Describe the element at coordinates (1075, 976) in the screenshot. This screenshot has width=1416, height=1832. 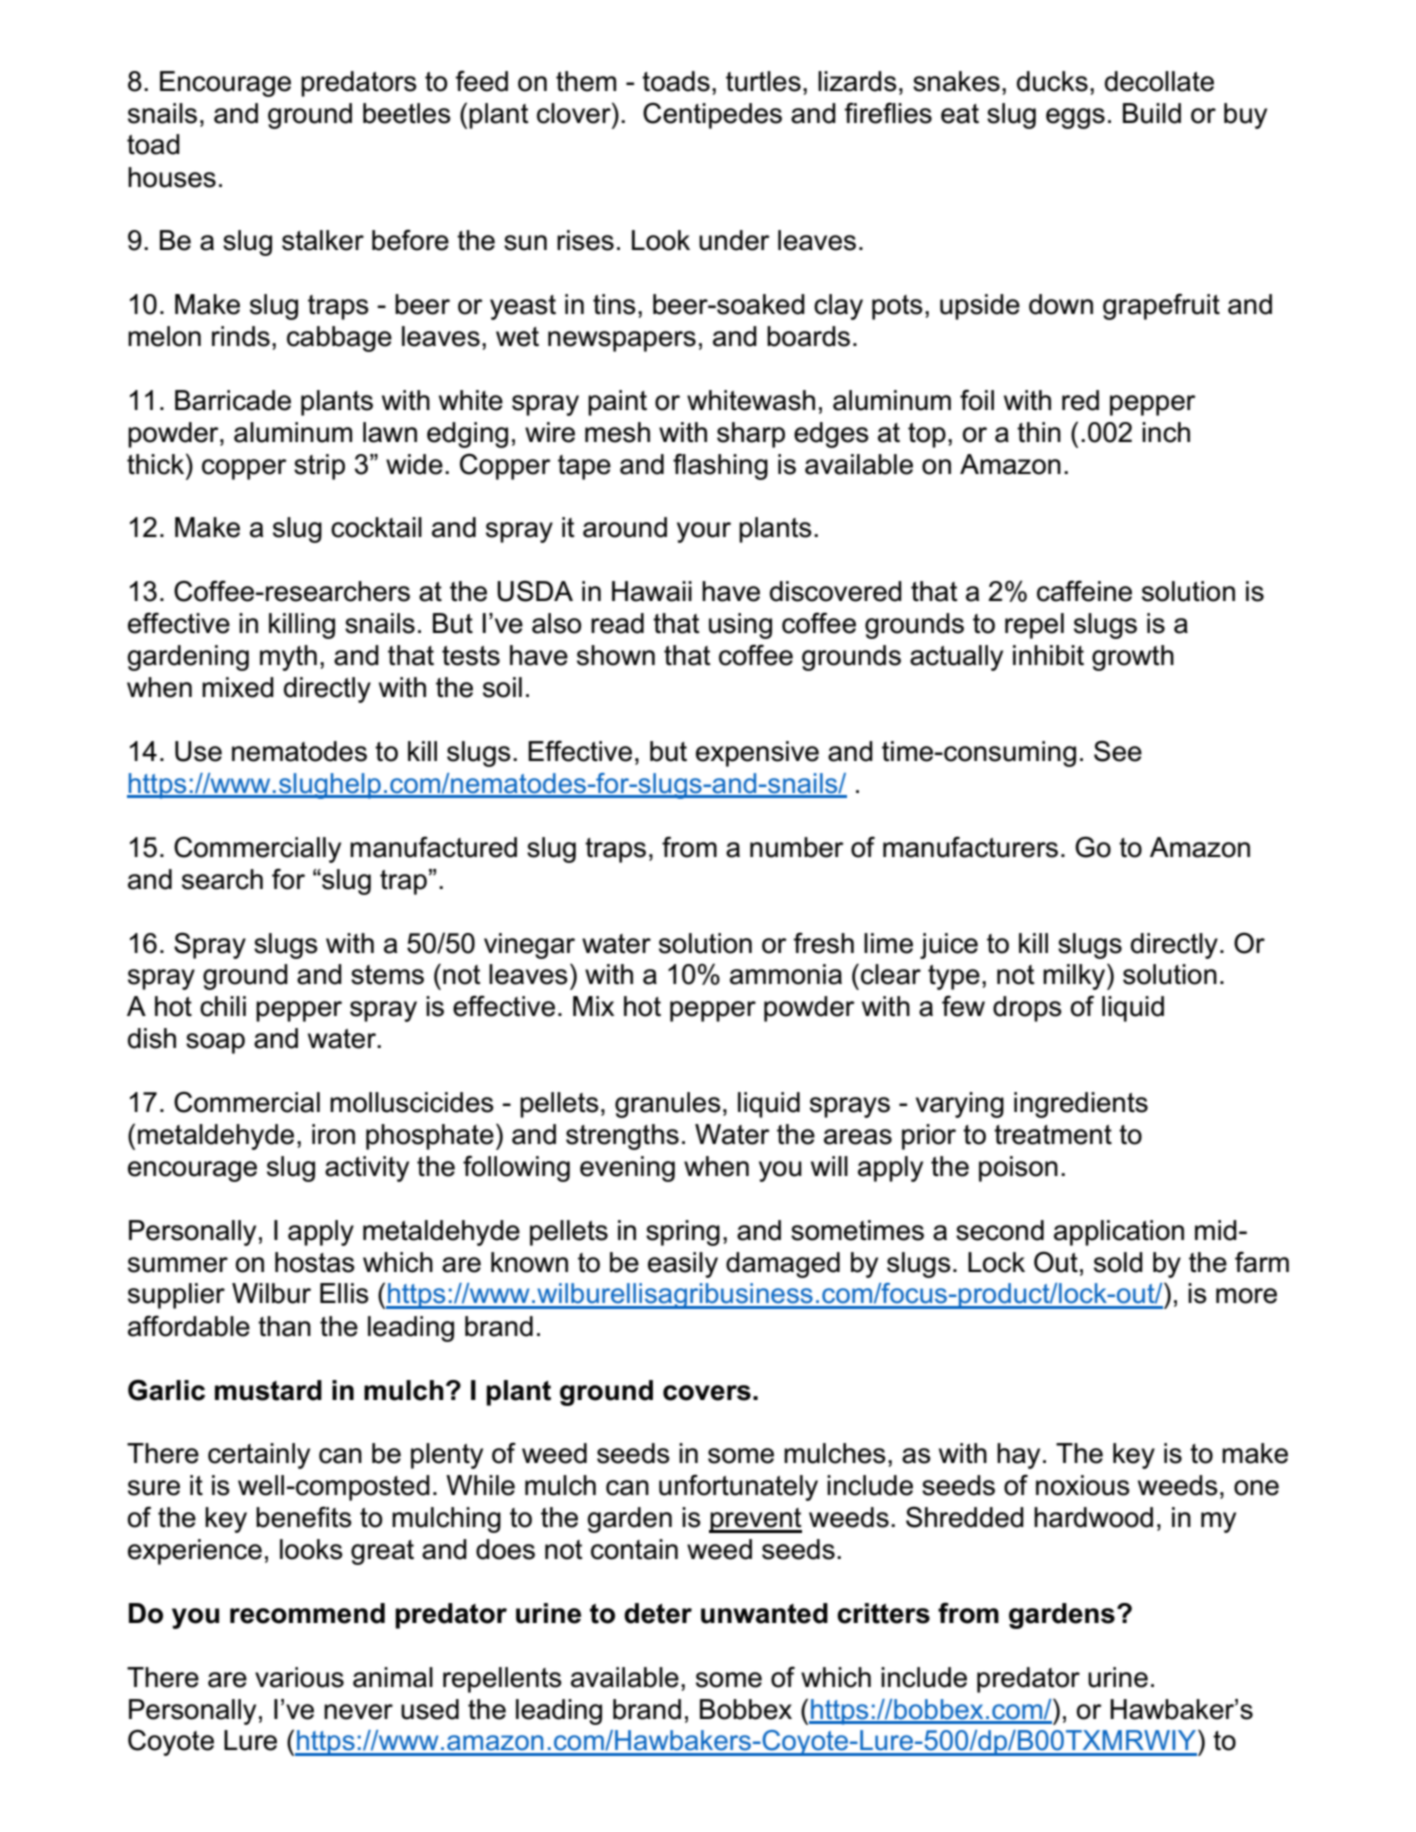
I see `milky` at that location.
